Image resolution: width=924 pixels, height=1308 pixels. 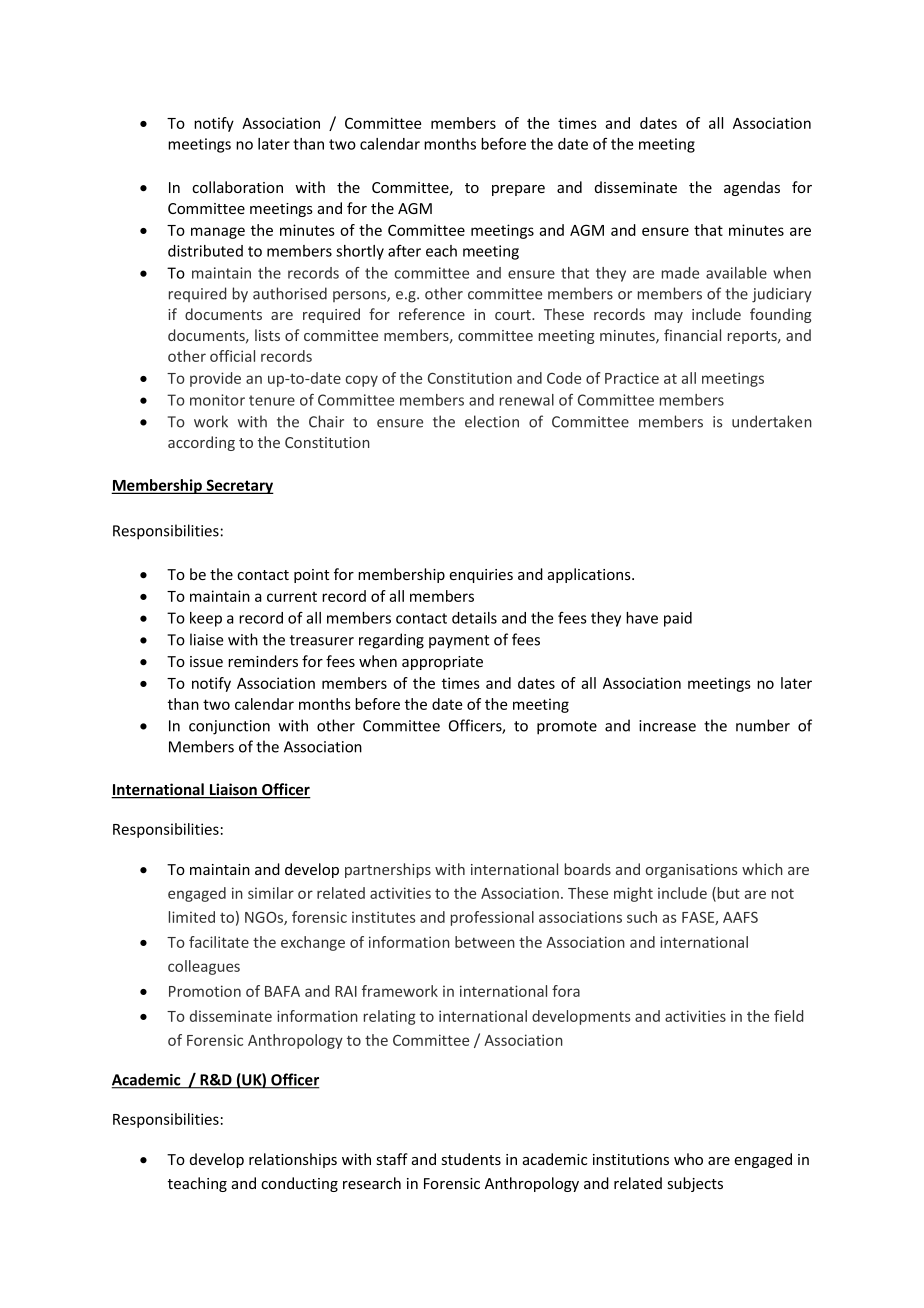 I want to click on who, so click(x=688, y=1159).
